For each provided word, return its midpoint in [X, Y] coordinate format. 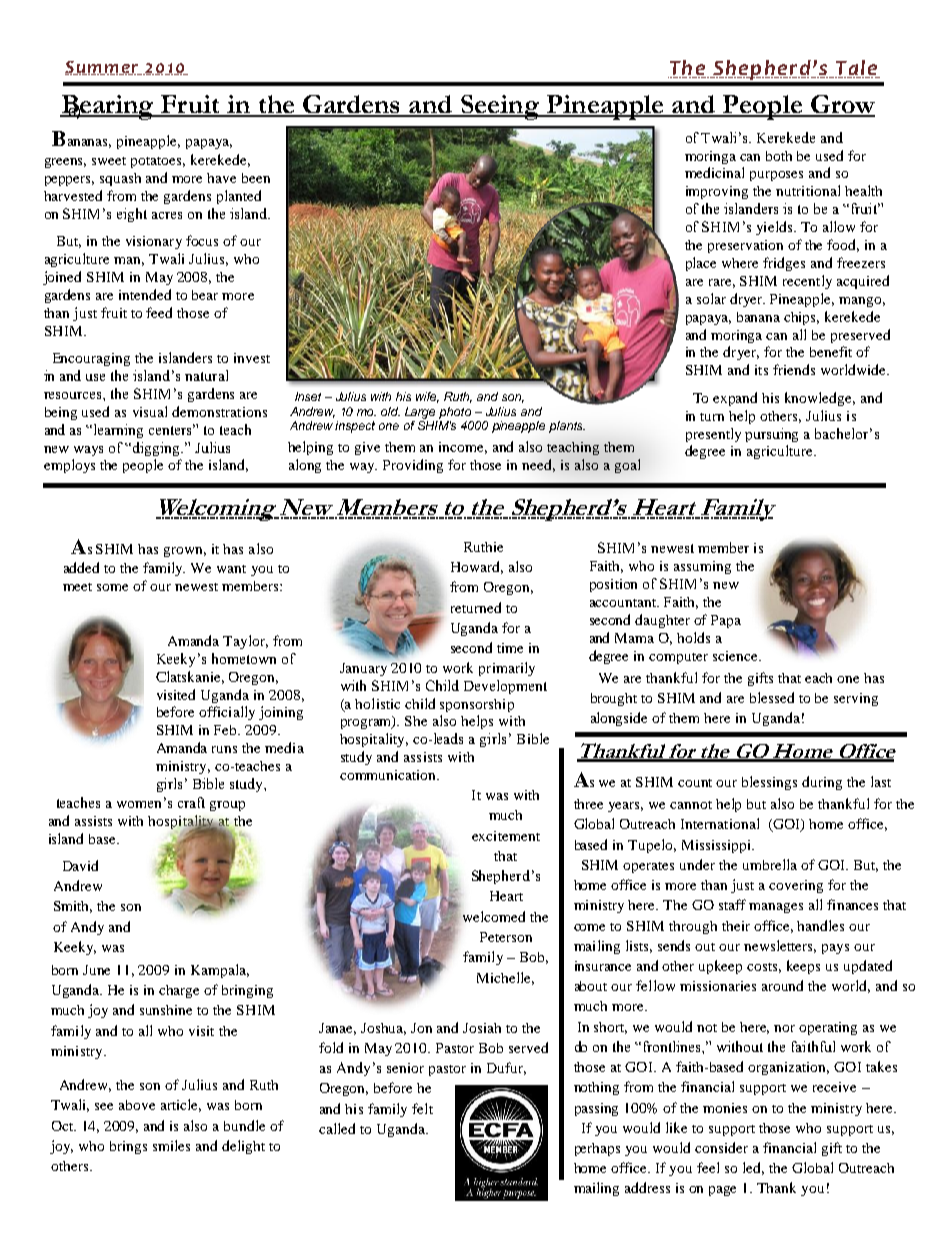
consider [721, 1147]
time [510, 648]
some [112, 587]
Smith [73, 907]
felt [422, 1108]
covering [796, 886]
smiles [171, 1145]
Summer [103, 68]
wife [427, 397]
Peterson [506, 937]
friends [794, 369]
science [736, 656]
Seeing [500, 107]
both [779, 156]
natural [206, 375]
